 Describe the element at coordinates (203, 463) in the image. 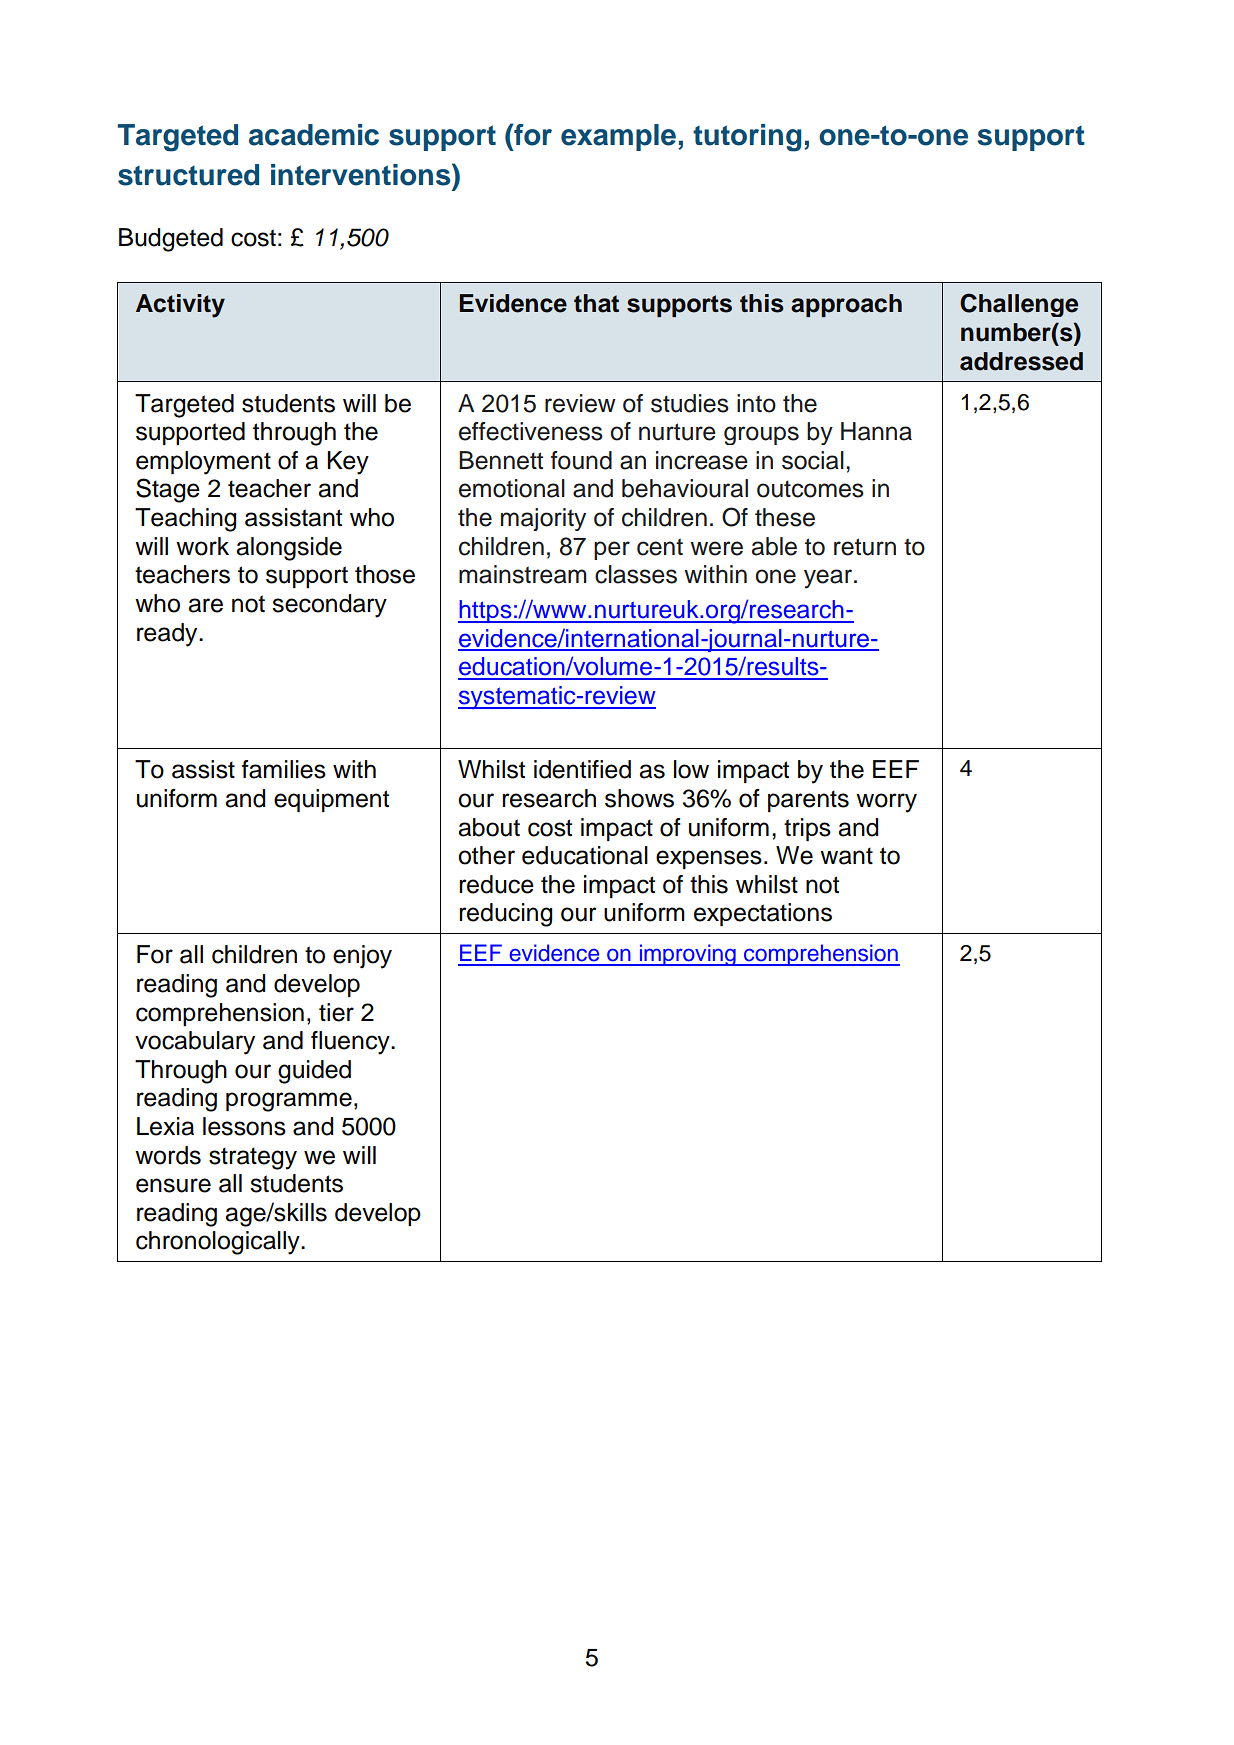

I see `employment` at that location.
